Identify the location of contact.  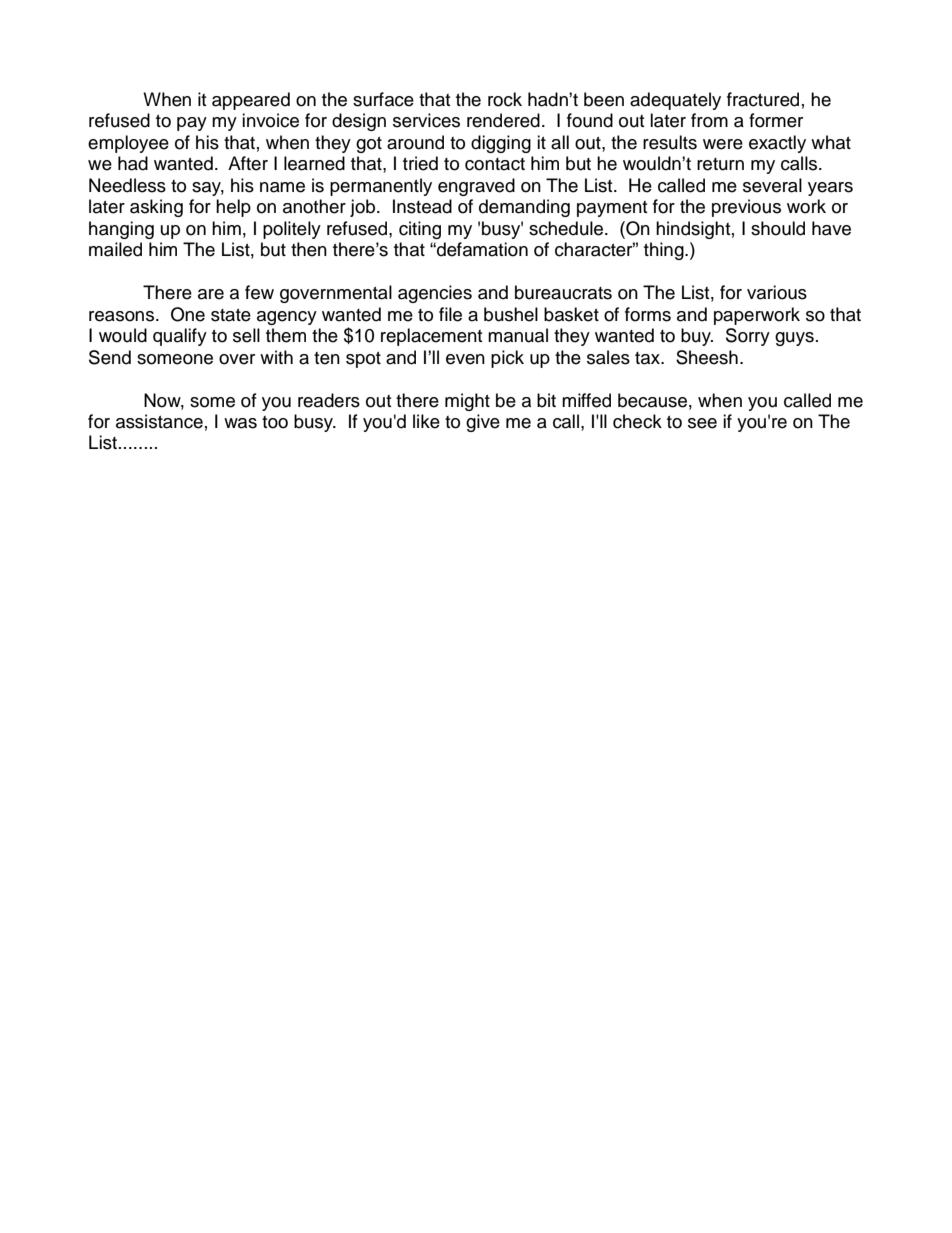
(495, 164).
